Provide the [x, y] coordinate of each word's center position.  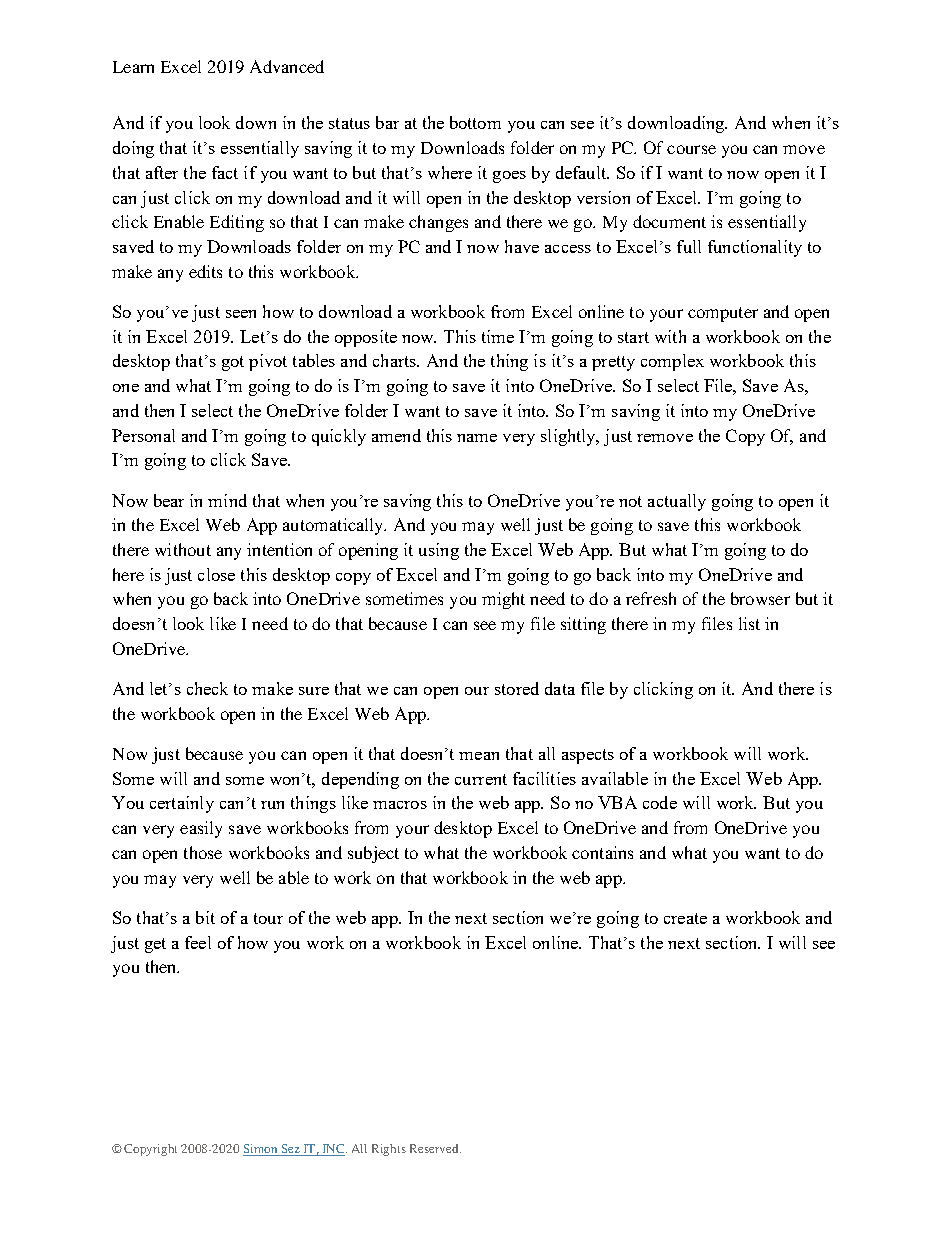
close [216, 574]
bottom [475, 122]
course [691, 149]
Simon [261, 1150]
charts [395, 360]
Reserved [435, 1148]
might [503, 600]
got [233, 363]
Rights [389, 1150]
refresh [651, 598]
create [685, 918]
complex [672, 362]
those [203, 852]
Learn [133, 67]
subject [373, 854]
